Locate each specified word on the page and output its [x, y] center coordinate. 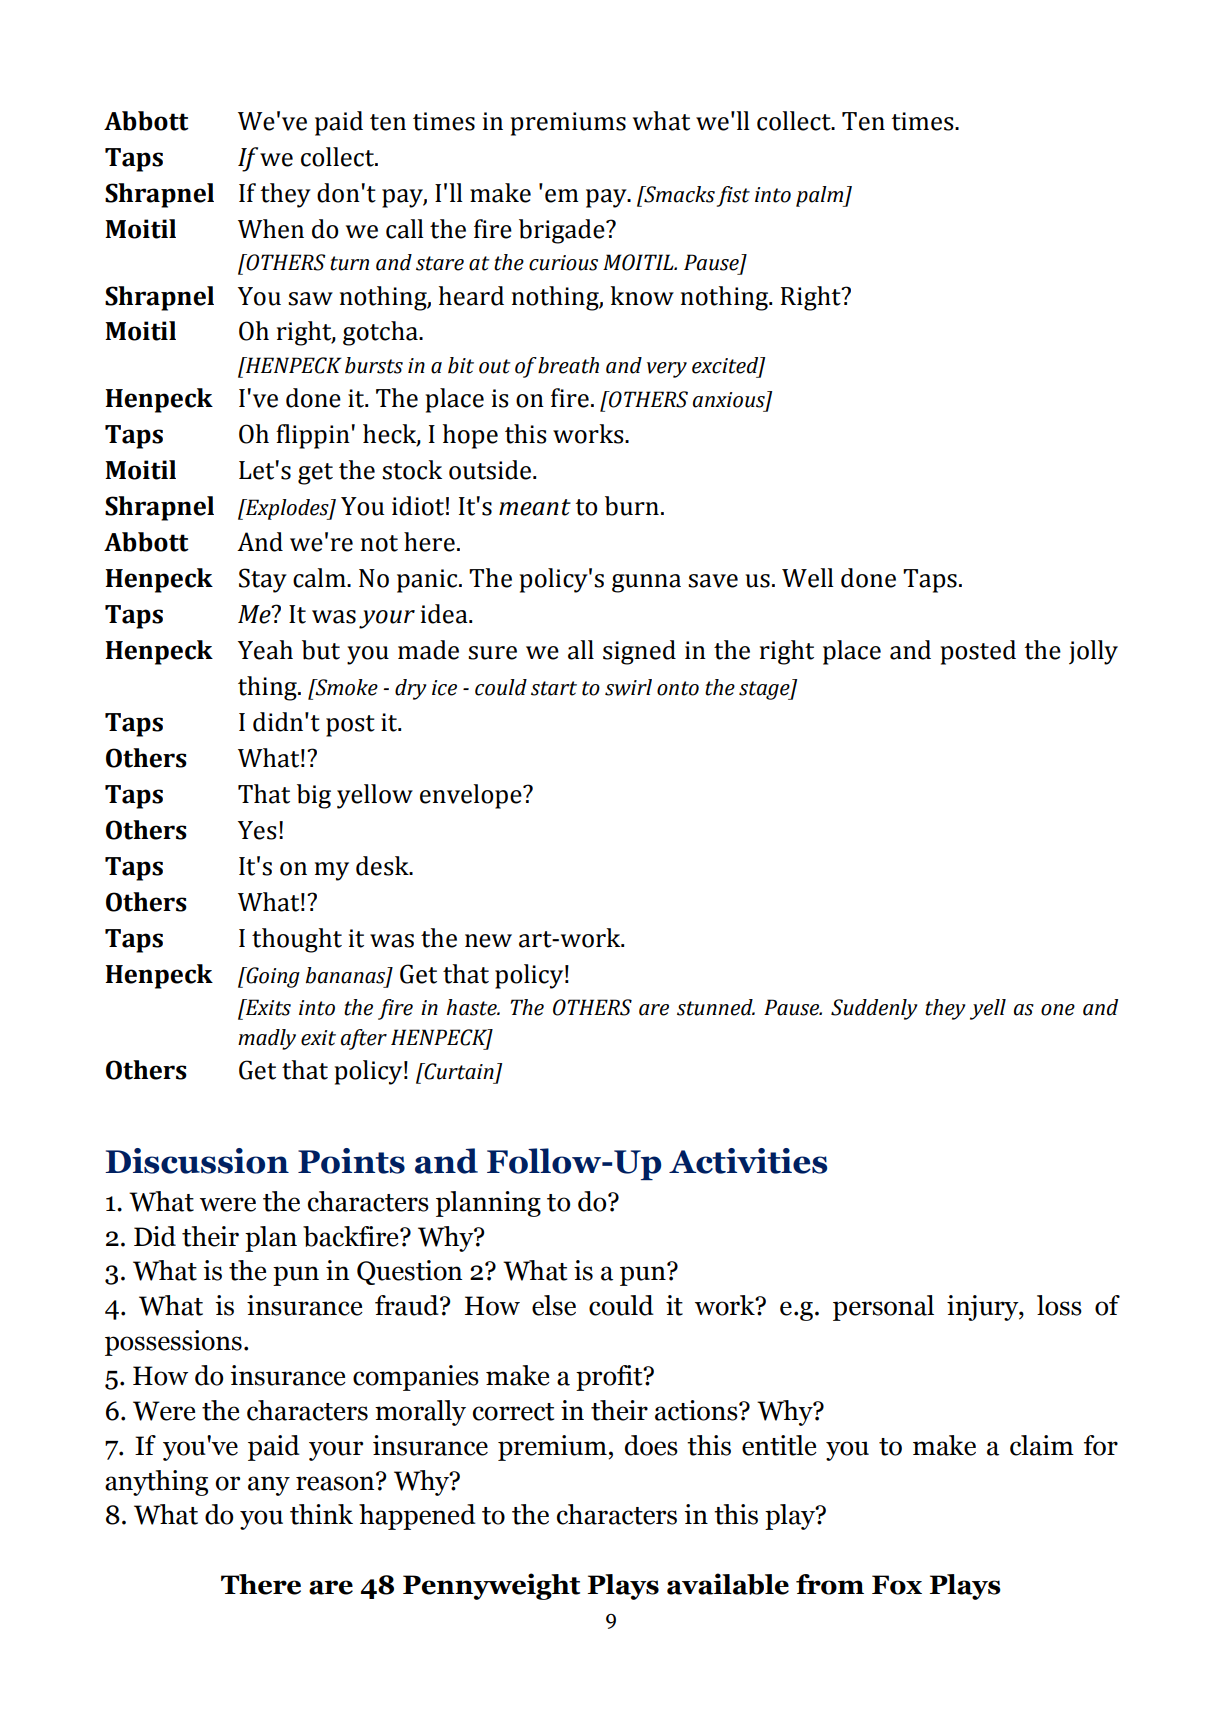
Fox [897, 1585]
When [271, 229]
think [321, 1514]
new [488, 941]
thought [297, 940]
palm [821, 196]
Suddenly [874, 1009]
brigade [563, 231]
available [728, 1584]
